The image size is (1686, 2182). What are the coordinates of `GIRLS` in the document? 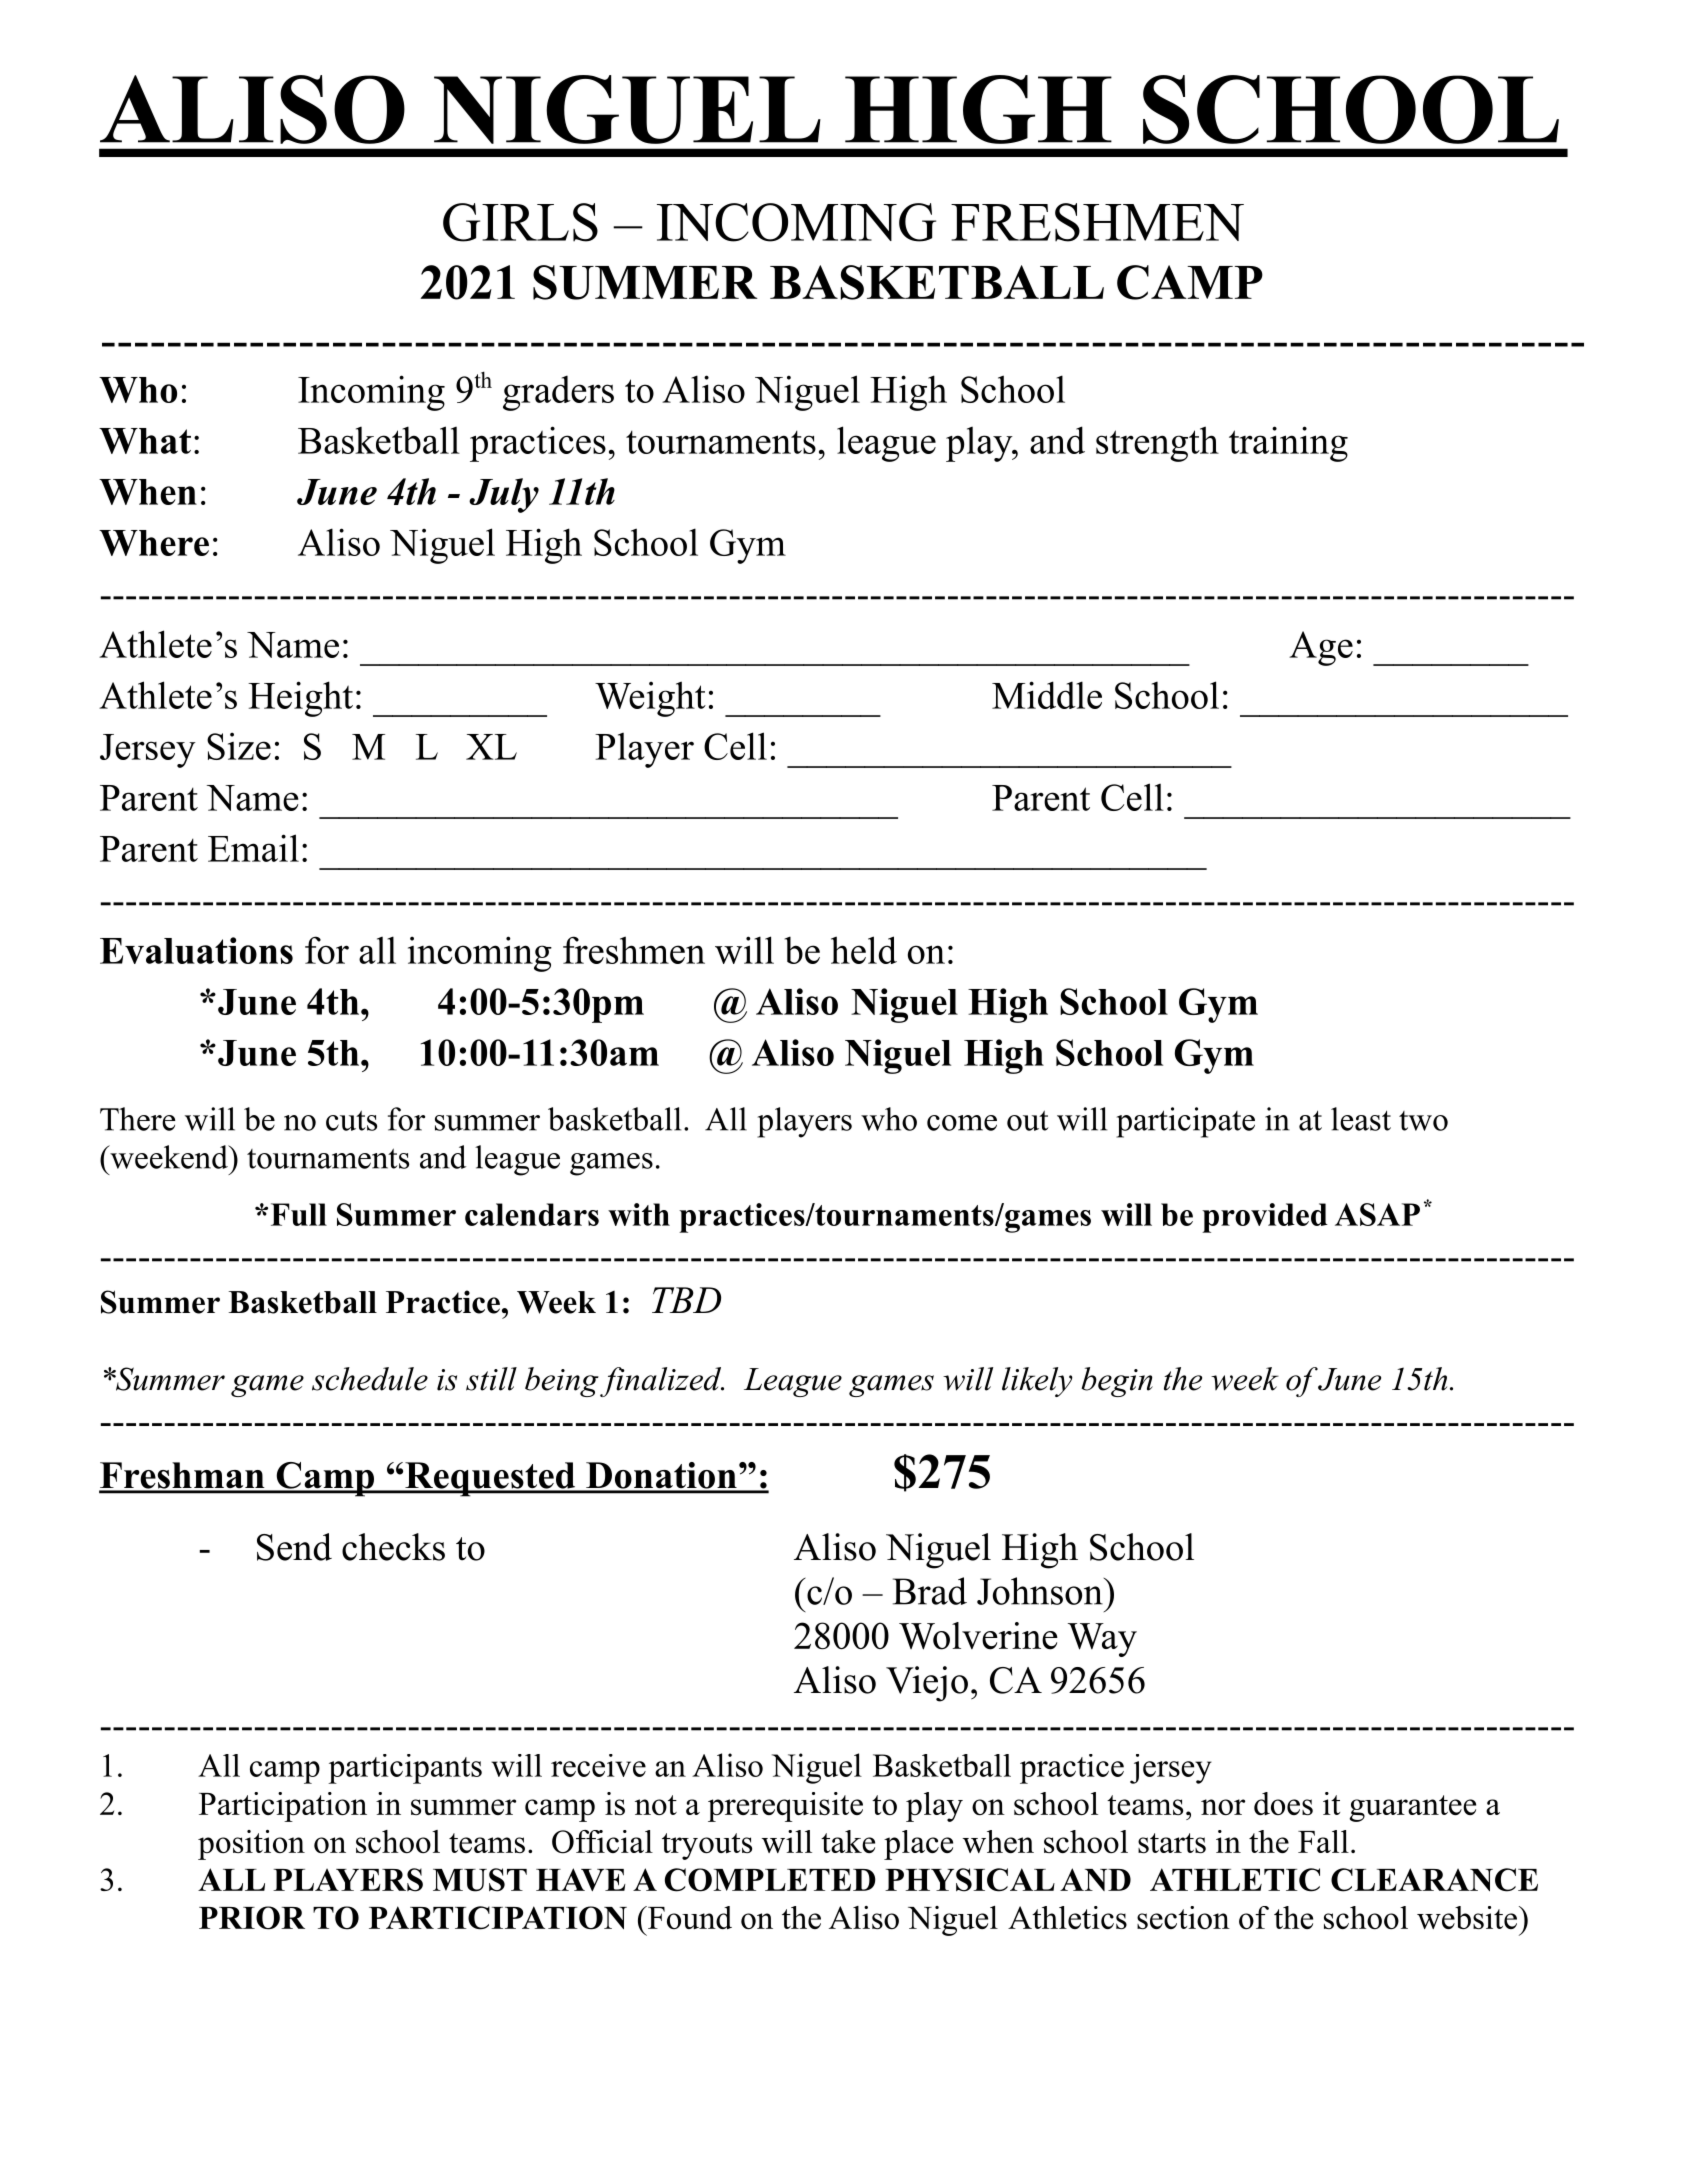 It's located at (520, 222).
